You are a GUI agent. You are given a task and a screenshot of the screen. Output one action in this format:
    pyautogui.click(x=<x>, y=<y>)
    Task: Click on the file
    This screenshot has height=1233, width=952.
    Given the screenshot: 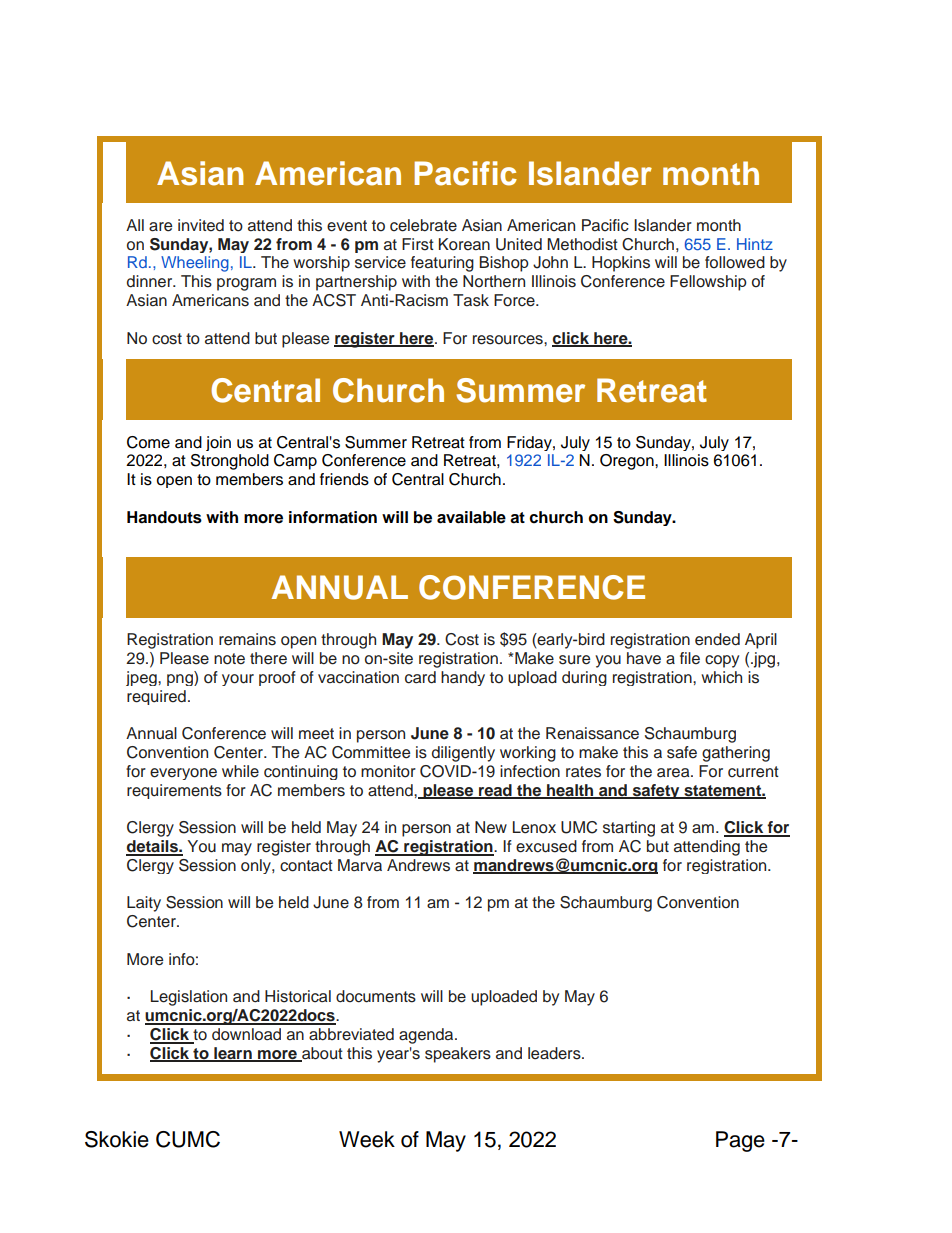 What is the action you would take?
    pyautogui.click(x=690, y=658)
